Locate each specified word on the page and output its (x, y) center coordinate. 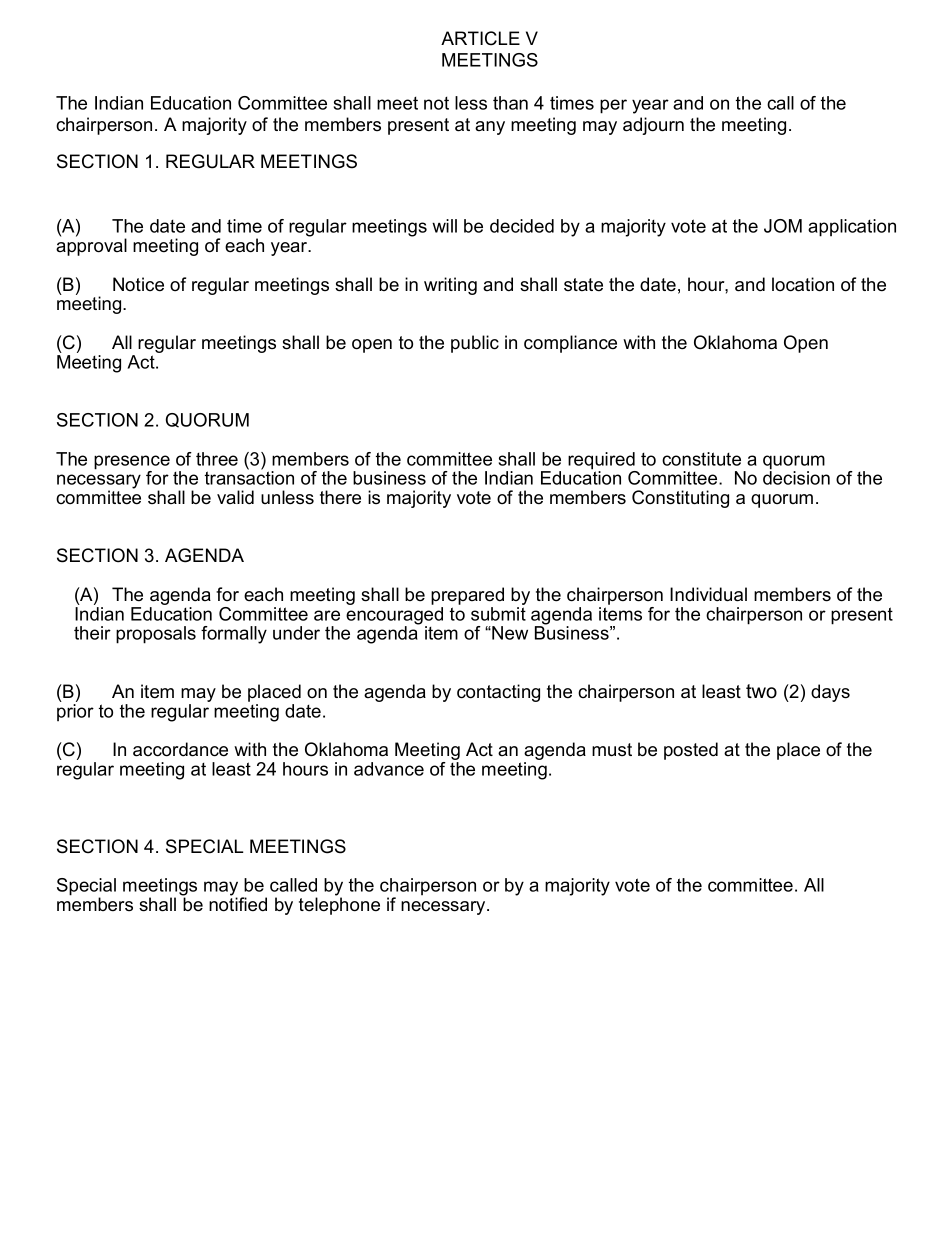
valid (235, 497)
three (217, 459)
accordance (180, 749)
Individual (708, 594)
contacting (498, 693)
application (852, 228)
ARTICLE (480, 38)
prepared (467, 596)
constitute (701, 459)
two (761, 691)
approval (91, 247)
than (510, 103)
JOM (783, 226)
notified (238, 903)
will (444, 226)
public (475, 344)
